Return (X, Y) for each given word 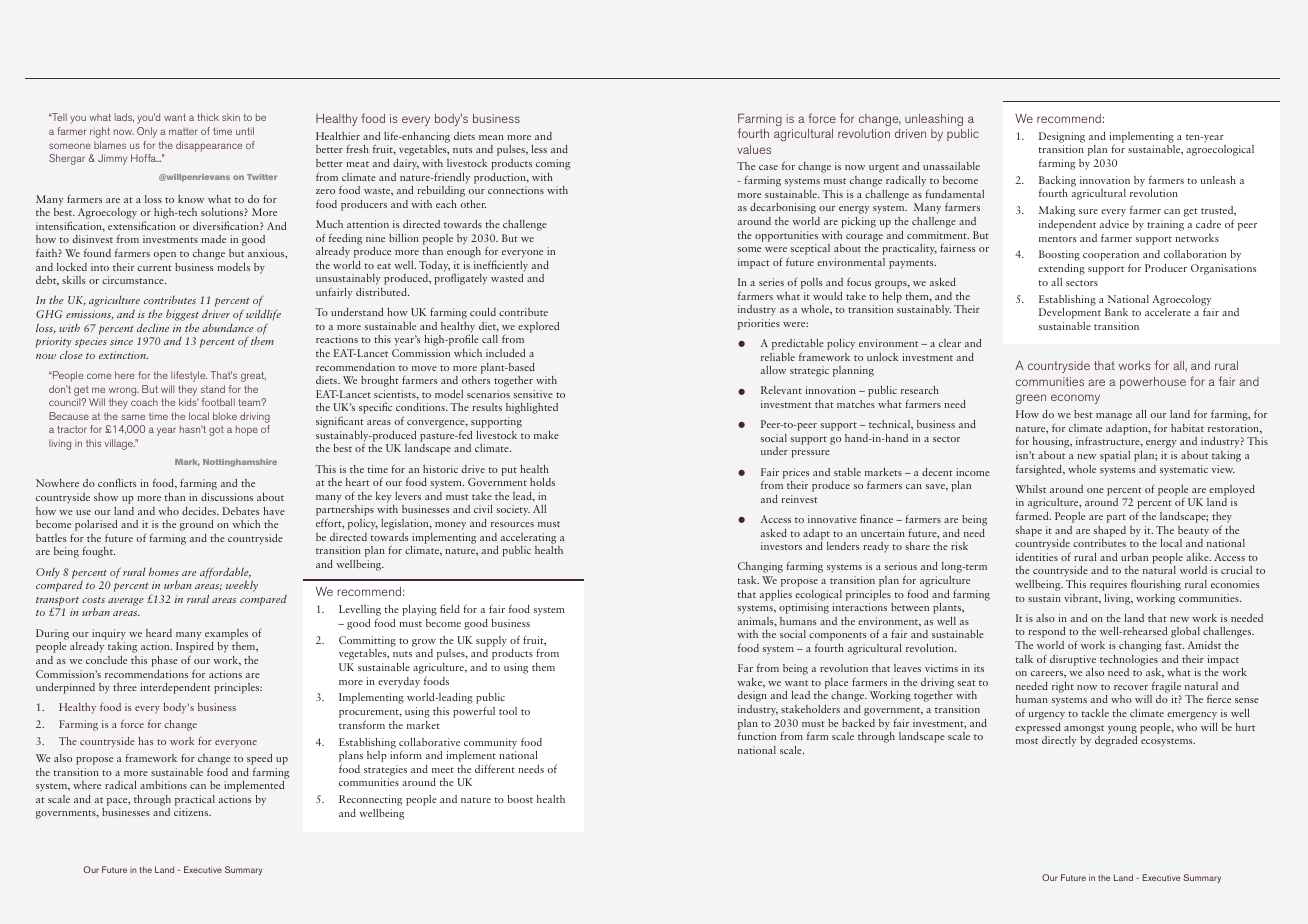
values (754, 149)
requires (1108, 585)
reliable (778, 357)
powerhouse (1153, 383)
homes (164, 572)
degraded (1116, 741)
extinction (123, 355)
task (748, 580)
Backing (1057, 182)
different (495, 768)
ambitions (163, 785)
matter (183, 131)
